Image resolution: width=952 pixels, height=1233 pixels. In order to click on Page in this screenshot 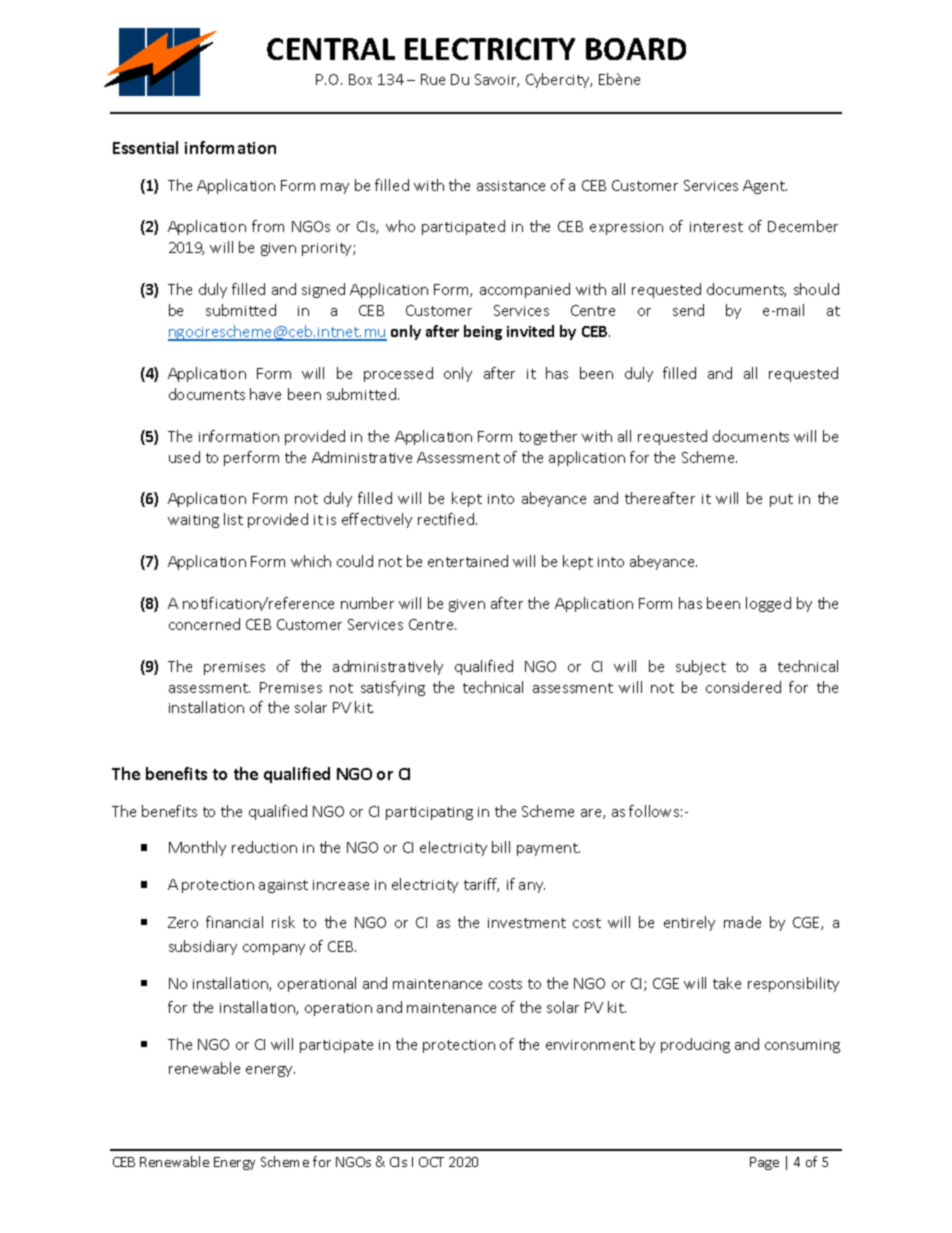, I will do `click(764, 1163)`.
